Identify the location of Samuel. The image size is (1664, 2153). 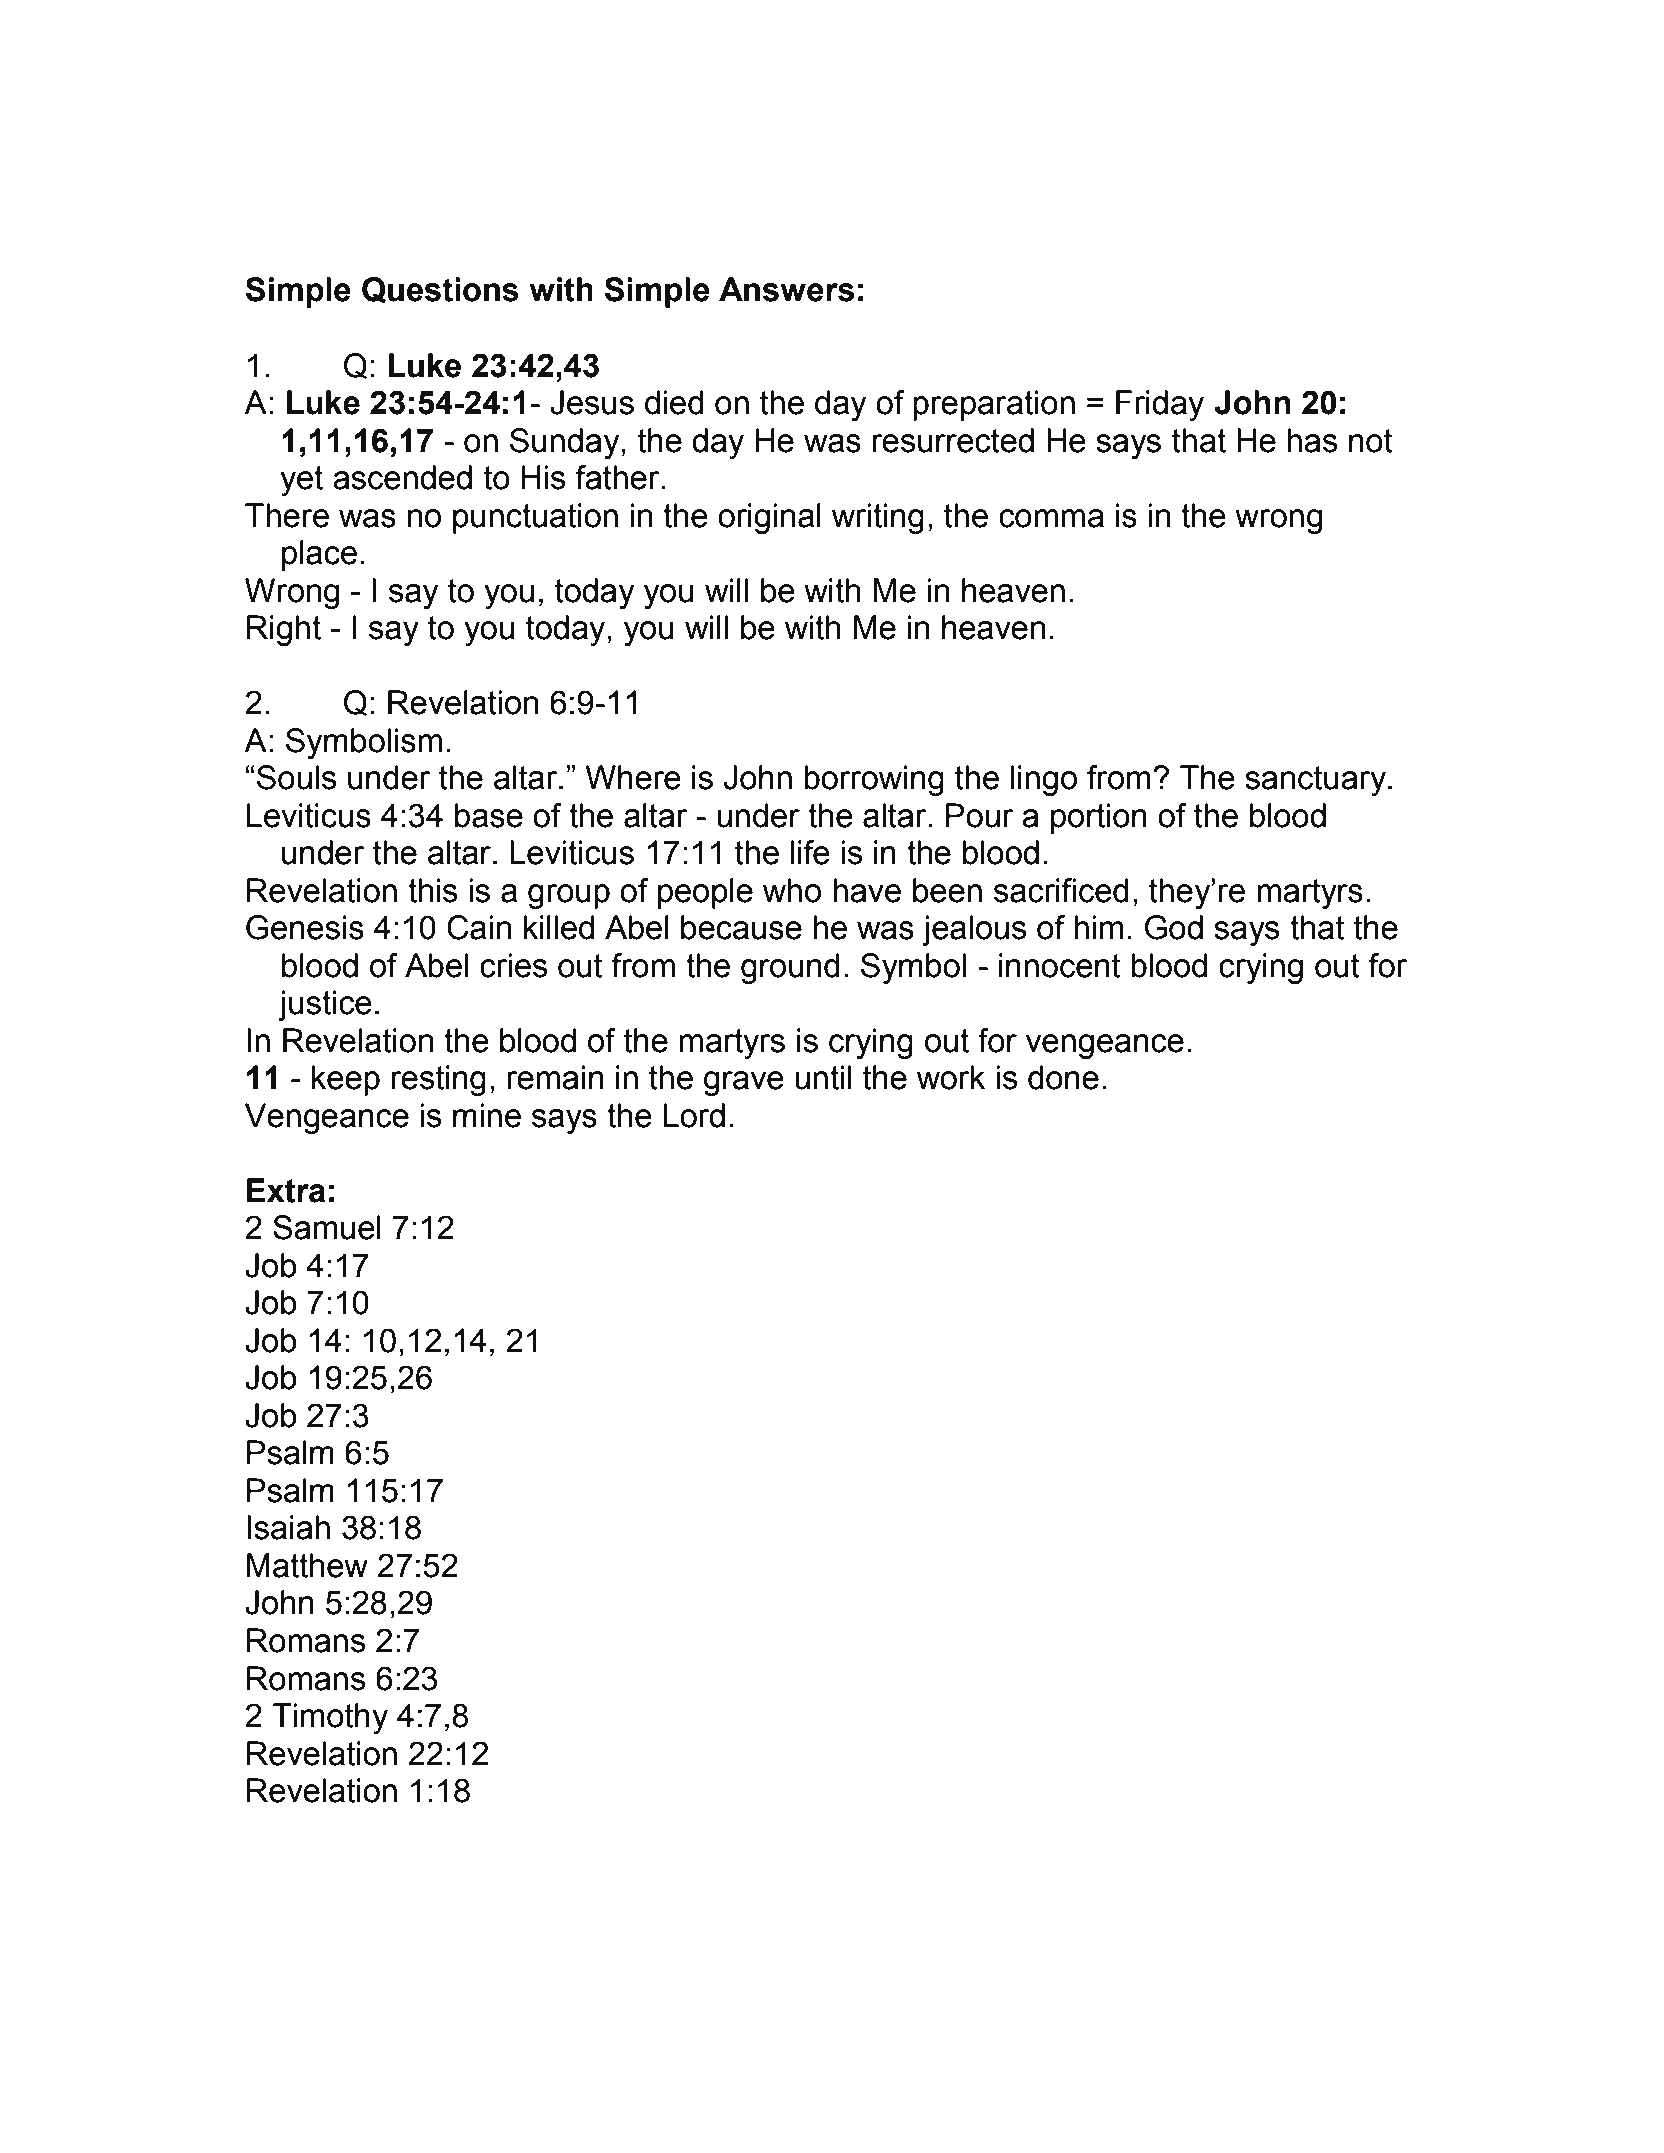
(326, 1227).
